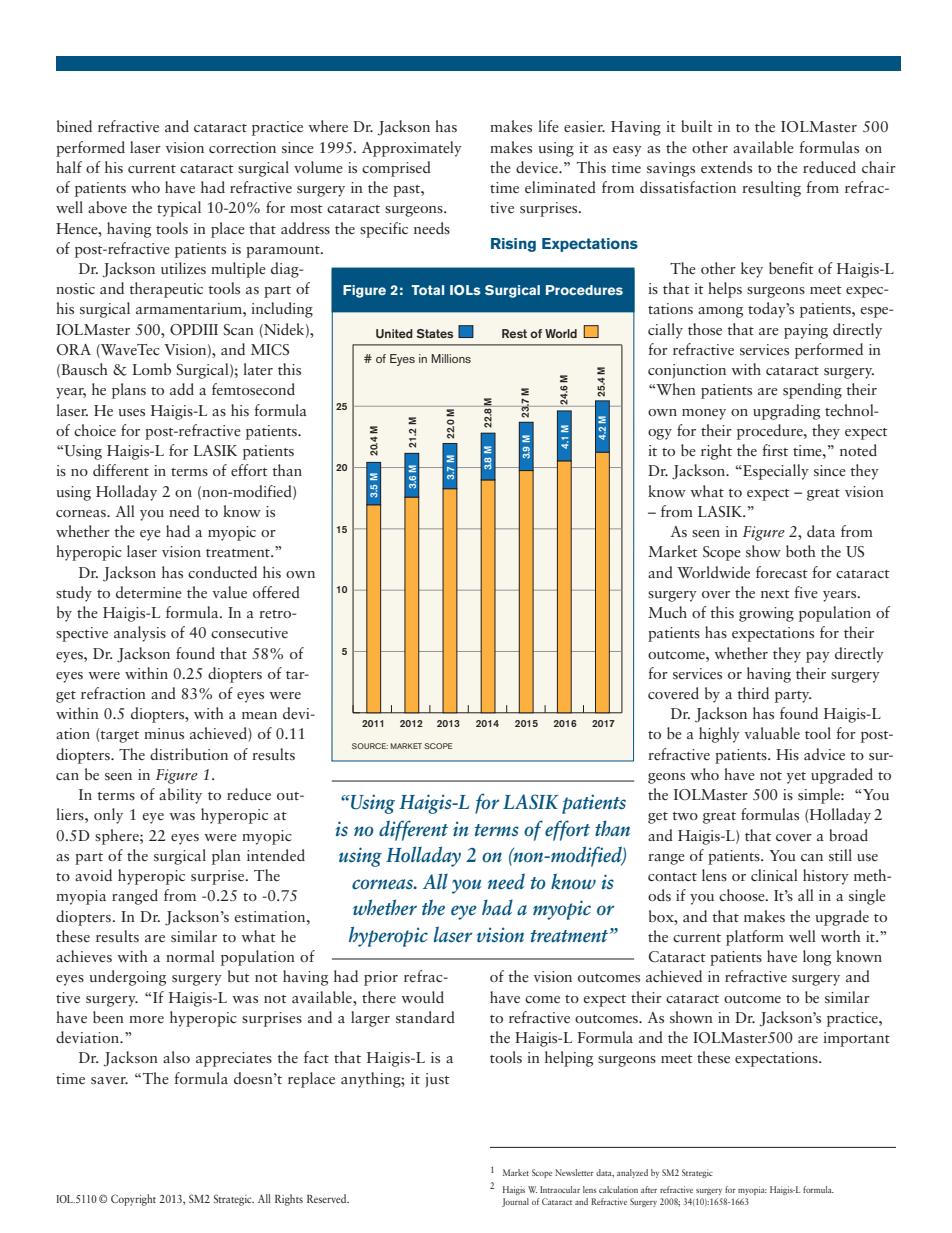 The height and width of the screenshot is (1233, 952). I want to click on ability, so click(180, 796).
